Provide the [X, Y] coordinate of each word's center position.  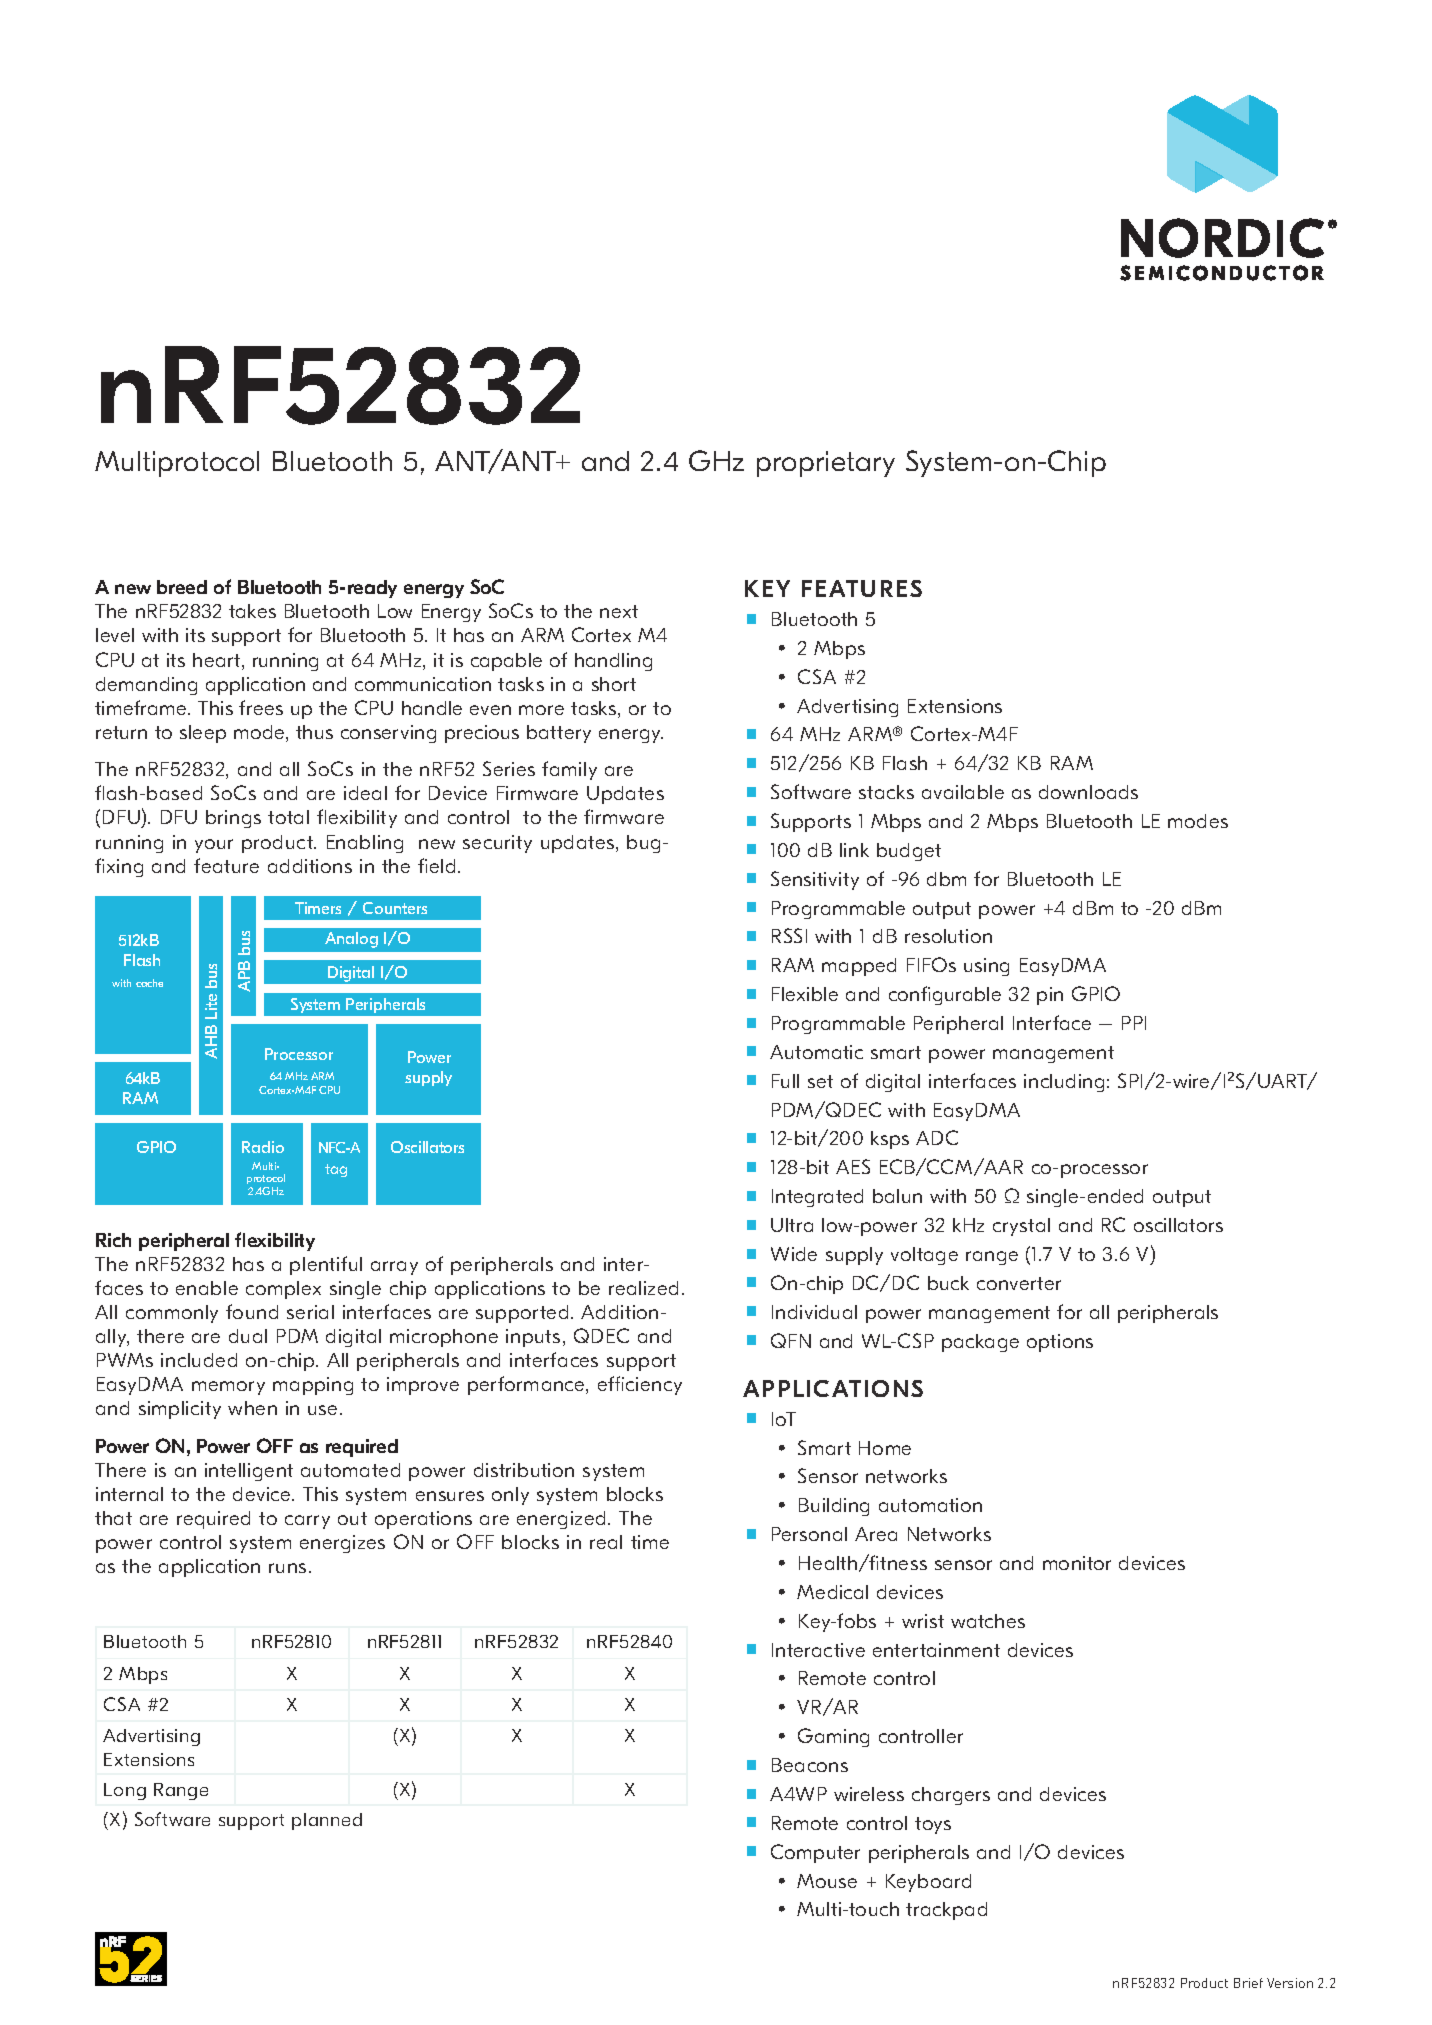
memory [228, 1388]
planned [327, 1821]
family [569, 770]
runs [287, 1568]
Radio [263, 1147]
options [1060, 1343]
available [963, 792]
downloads [1088, 792]
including [1064, 1083]
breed [182, 587]
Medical [832, 1592]
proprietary [826, 464]
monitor [1077, 1563]
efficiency [640, 1385]
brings [233, 819]
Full [785, 1081]
